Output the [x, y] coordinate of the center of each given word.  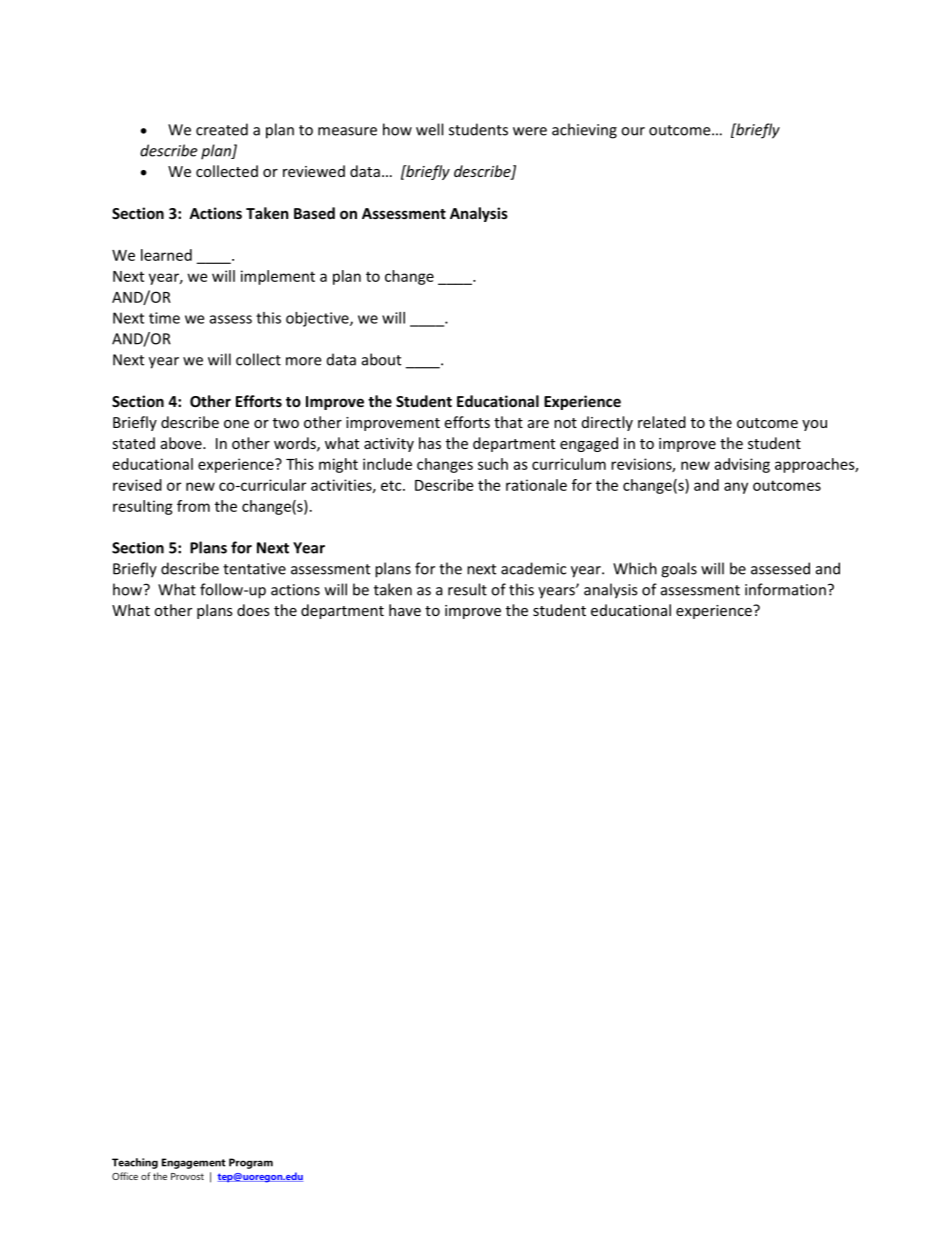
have [405, 610]
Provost [187, 1176]
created [222, 129]
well [429, 129]
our [633, 131]
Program [251, 1163]
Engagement [194, 1163]
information [785, 589]
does [253, 610]
